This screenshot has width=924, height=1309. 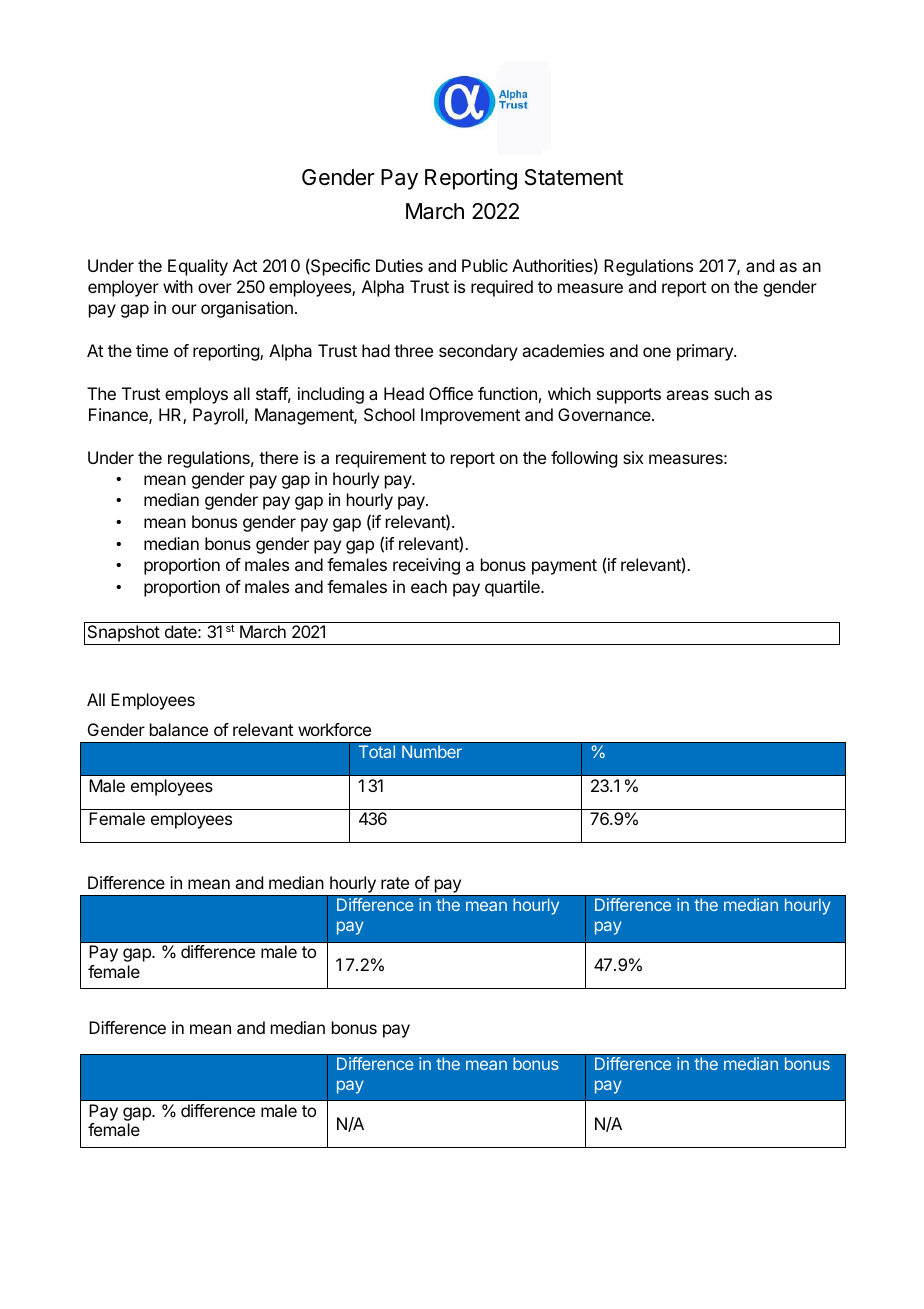 What do you see at coordinates (574, 177) in the screenshot?
I see `Statement` at bounding box center [574, 177].
